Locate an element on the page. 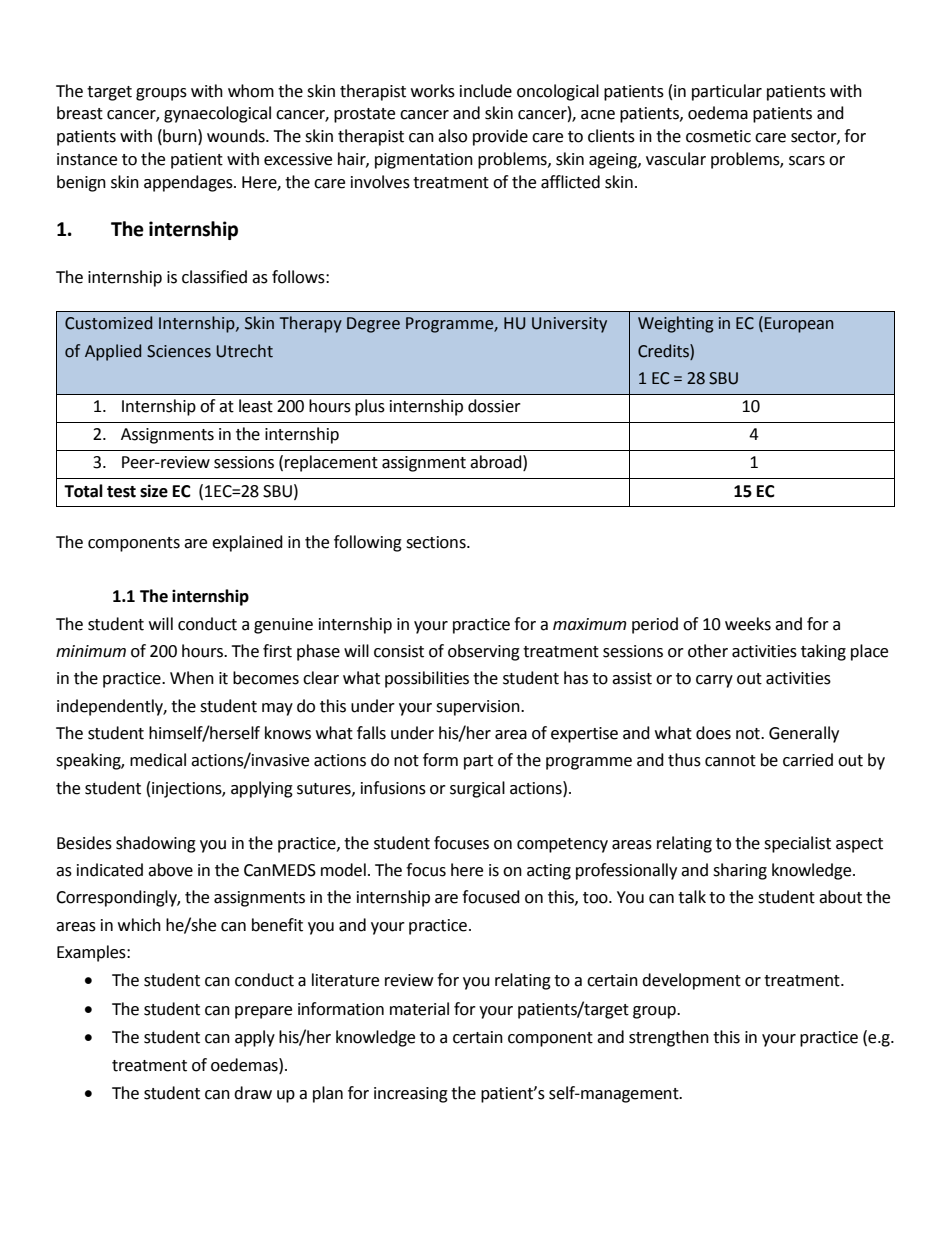 This image has width=952, height=1233. cosmetic is located at coordinates (718, 136).
